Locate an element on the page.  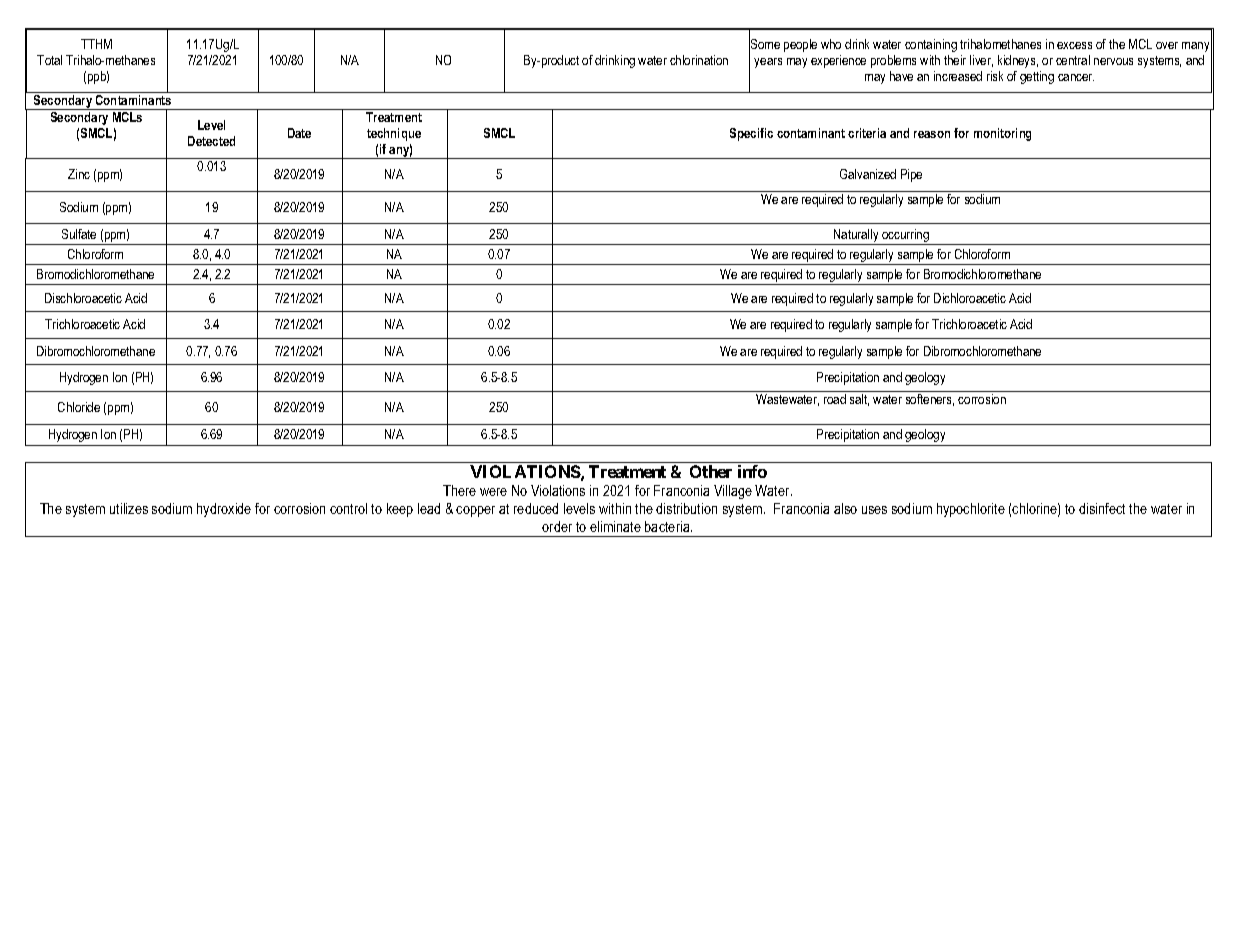
Chloride is located at coordinates (79, 407).
